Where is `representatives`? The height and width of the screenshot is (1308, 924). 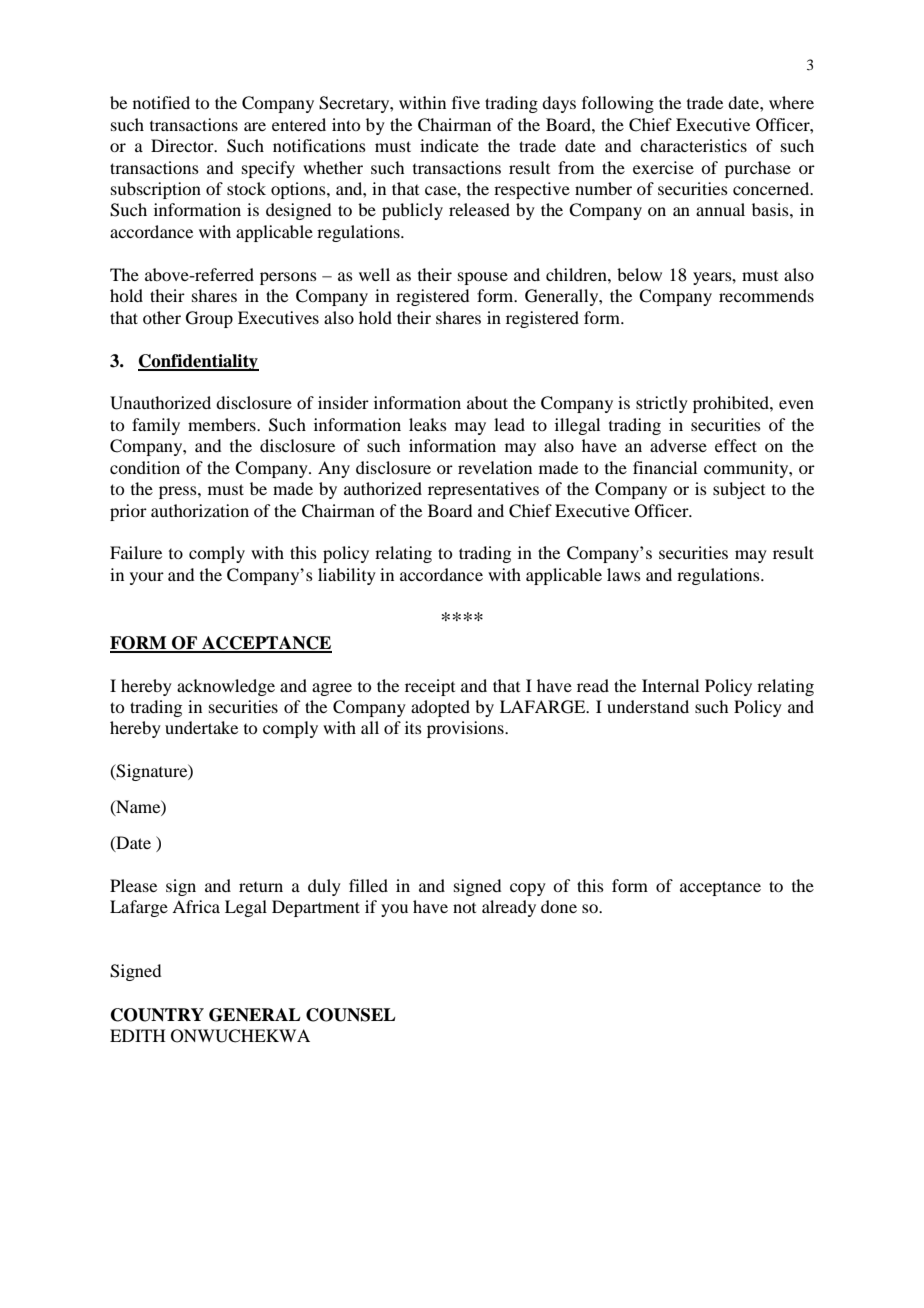
representatives is located at coordinates (483, 490).
